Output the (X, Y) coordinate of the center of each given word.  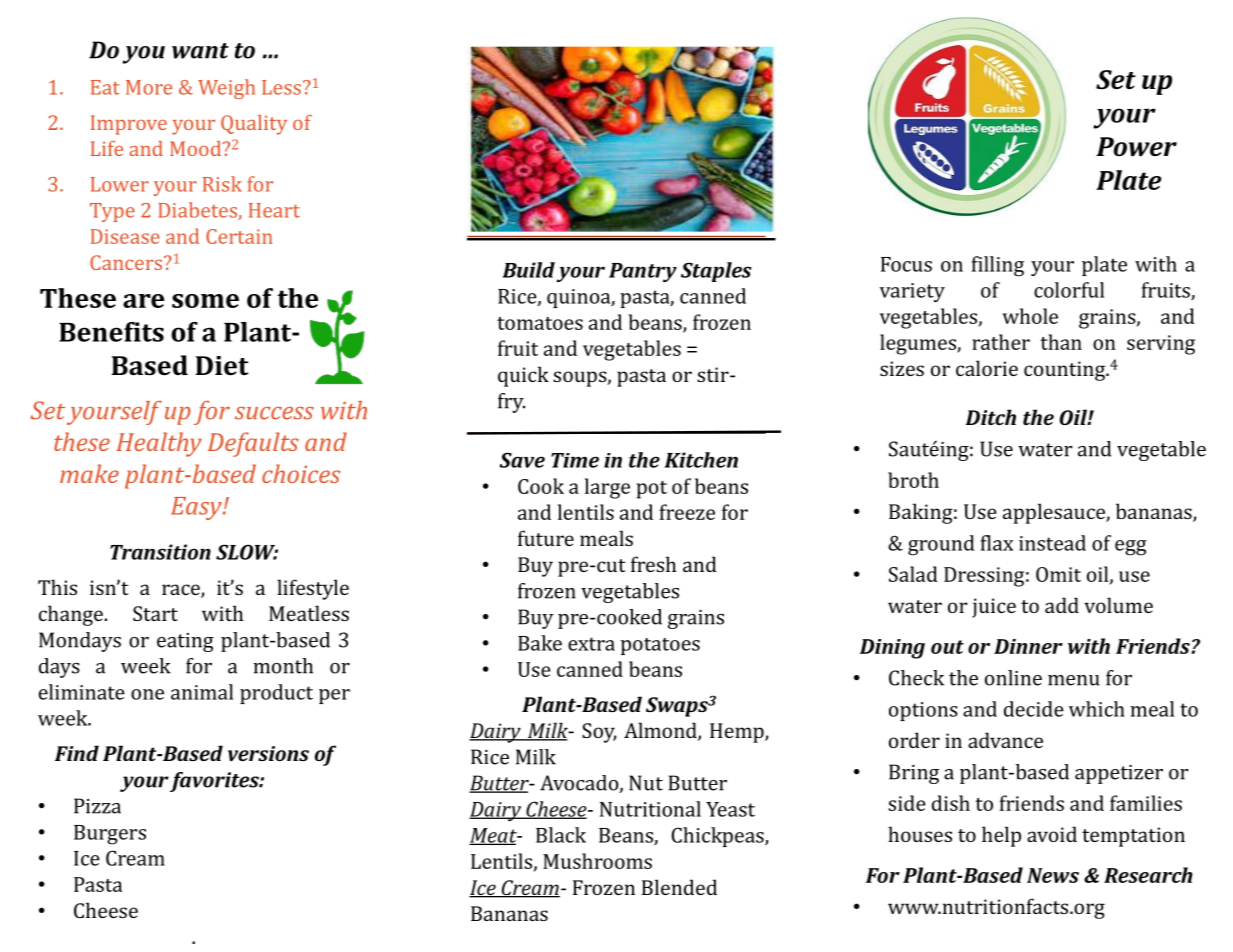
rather (1001, 342)
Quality (254, 125)
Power (1136, 147)
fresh (653, 564)
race (182, 590)
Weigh (226, 89)
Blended (679, 887)
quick (523, 376)
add (1062, 605)
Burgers (110, 835)
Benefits (111, 332)
